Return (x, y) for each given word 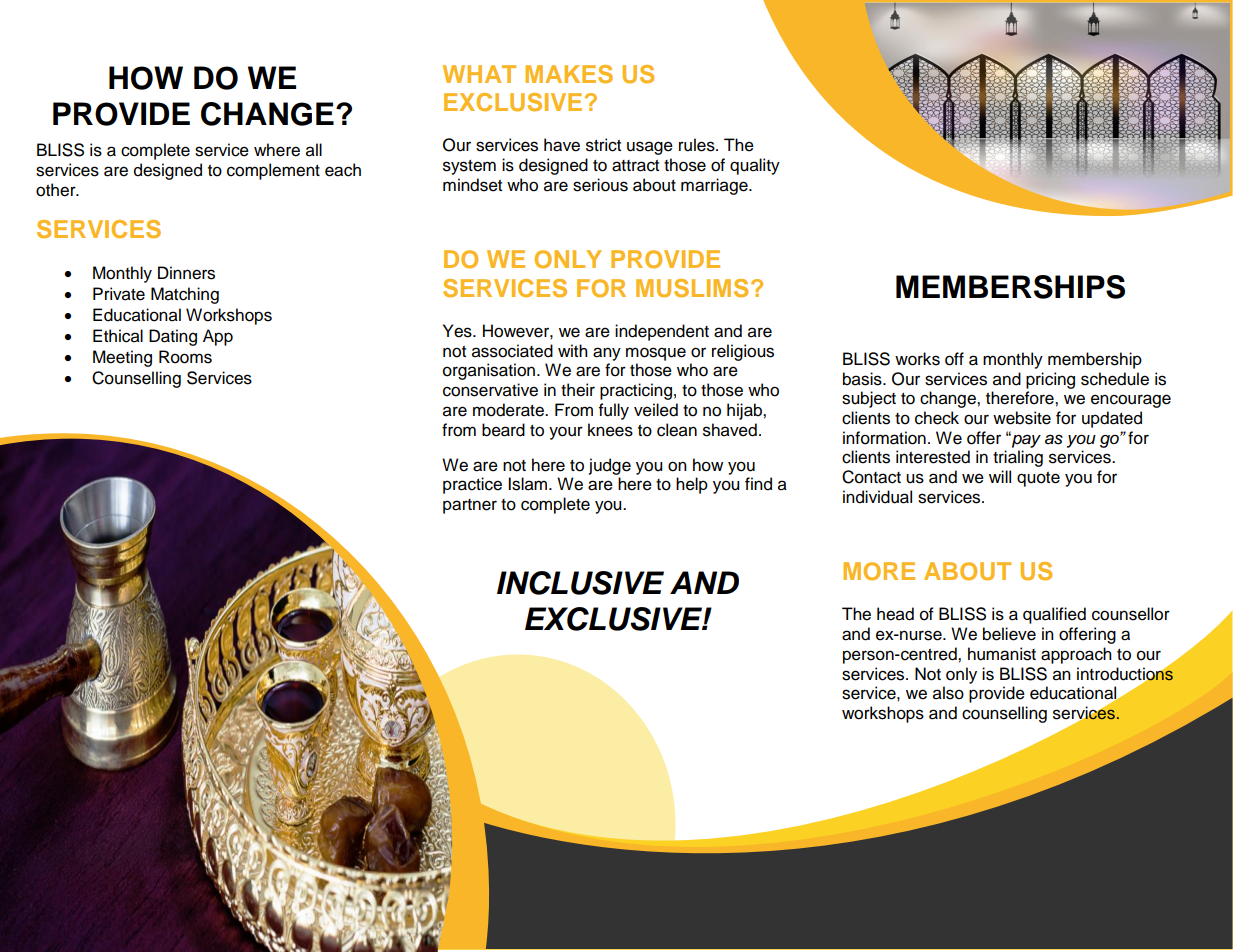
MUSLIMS (692, 288)
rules (698, 145)
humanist (1002, 654)
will (1000, 476)
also (948, 693)
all (314, 150)
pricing (1050, 380)
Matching (185, 295)
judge (610, 466)
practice (472, 485)
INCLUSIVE (580, 583)
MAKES (569, 74)
